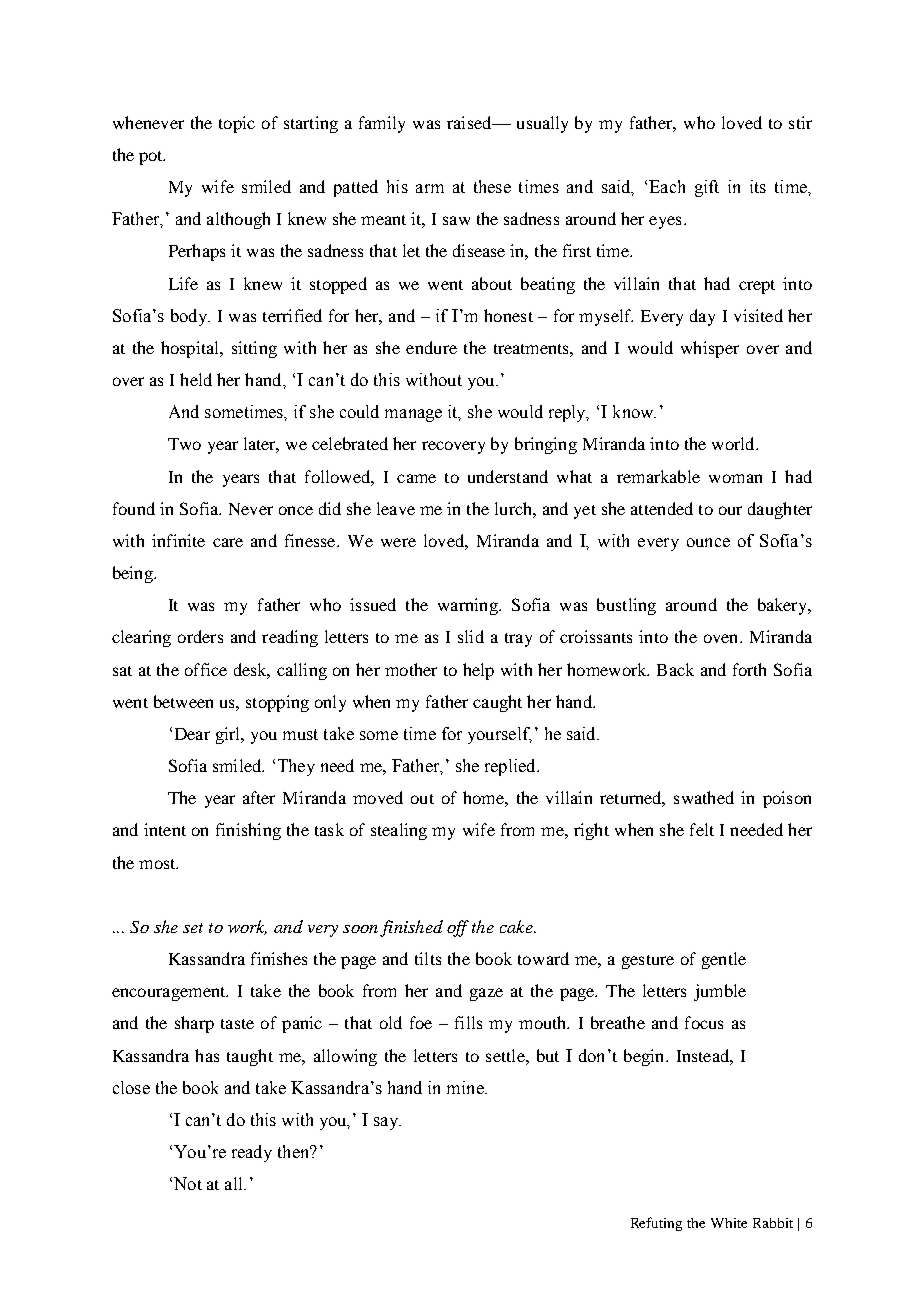 Image resolution: width=924 pixels, height=1308 pixels. What do you see at coordinates (165, 829) in the document?
I see `intent` at bounding box center [165, 829].
